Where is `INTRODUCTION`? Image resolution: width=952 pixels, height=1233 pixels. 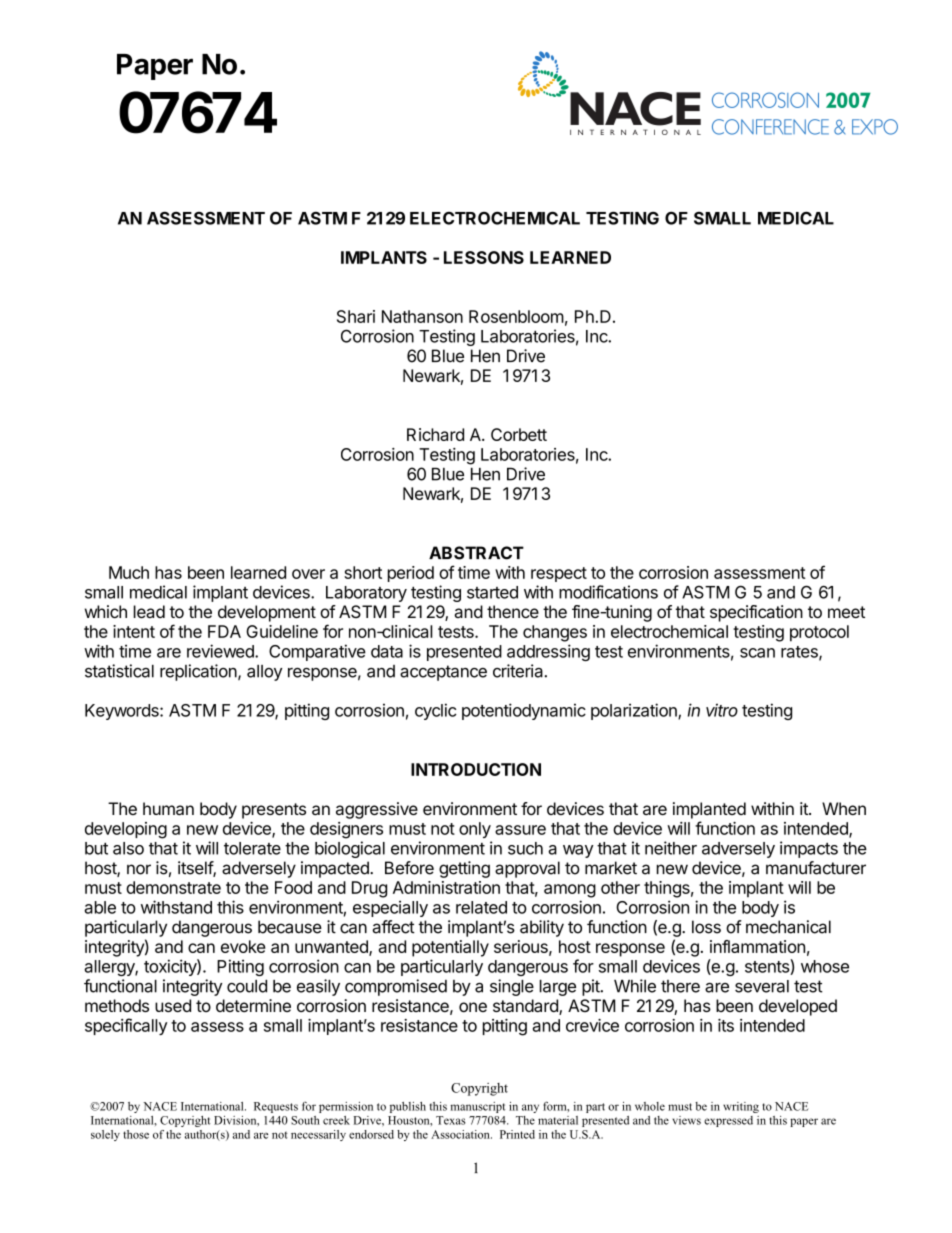
INTRODUCTION is located at coordinates (476, 769).
